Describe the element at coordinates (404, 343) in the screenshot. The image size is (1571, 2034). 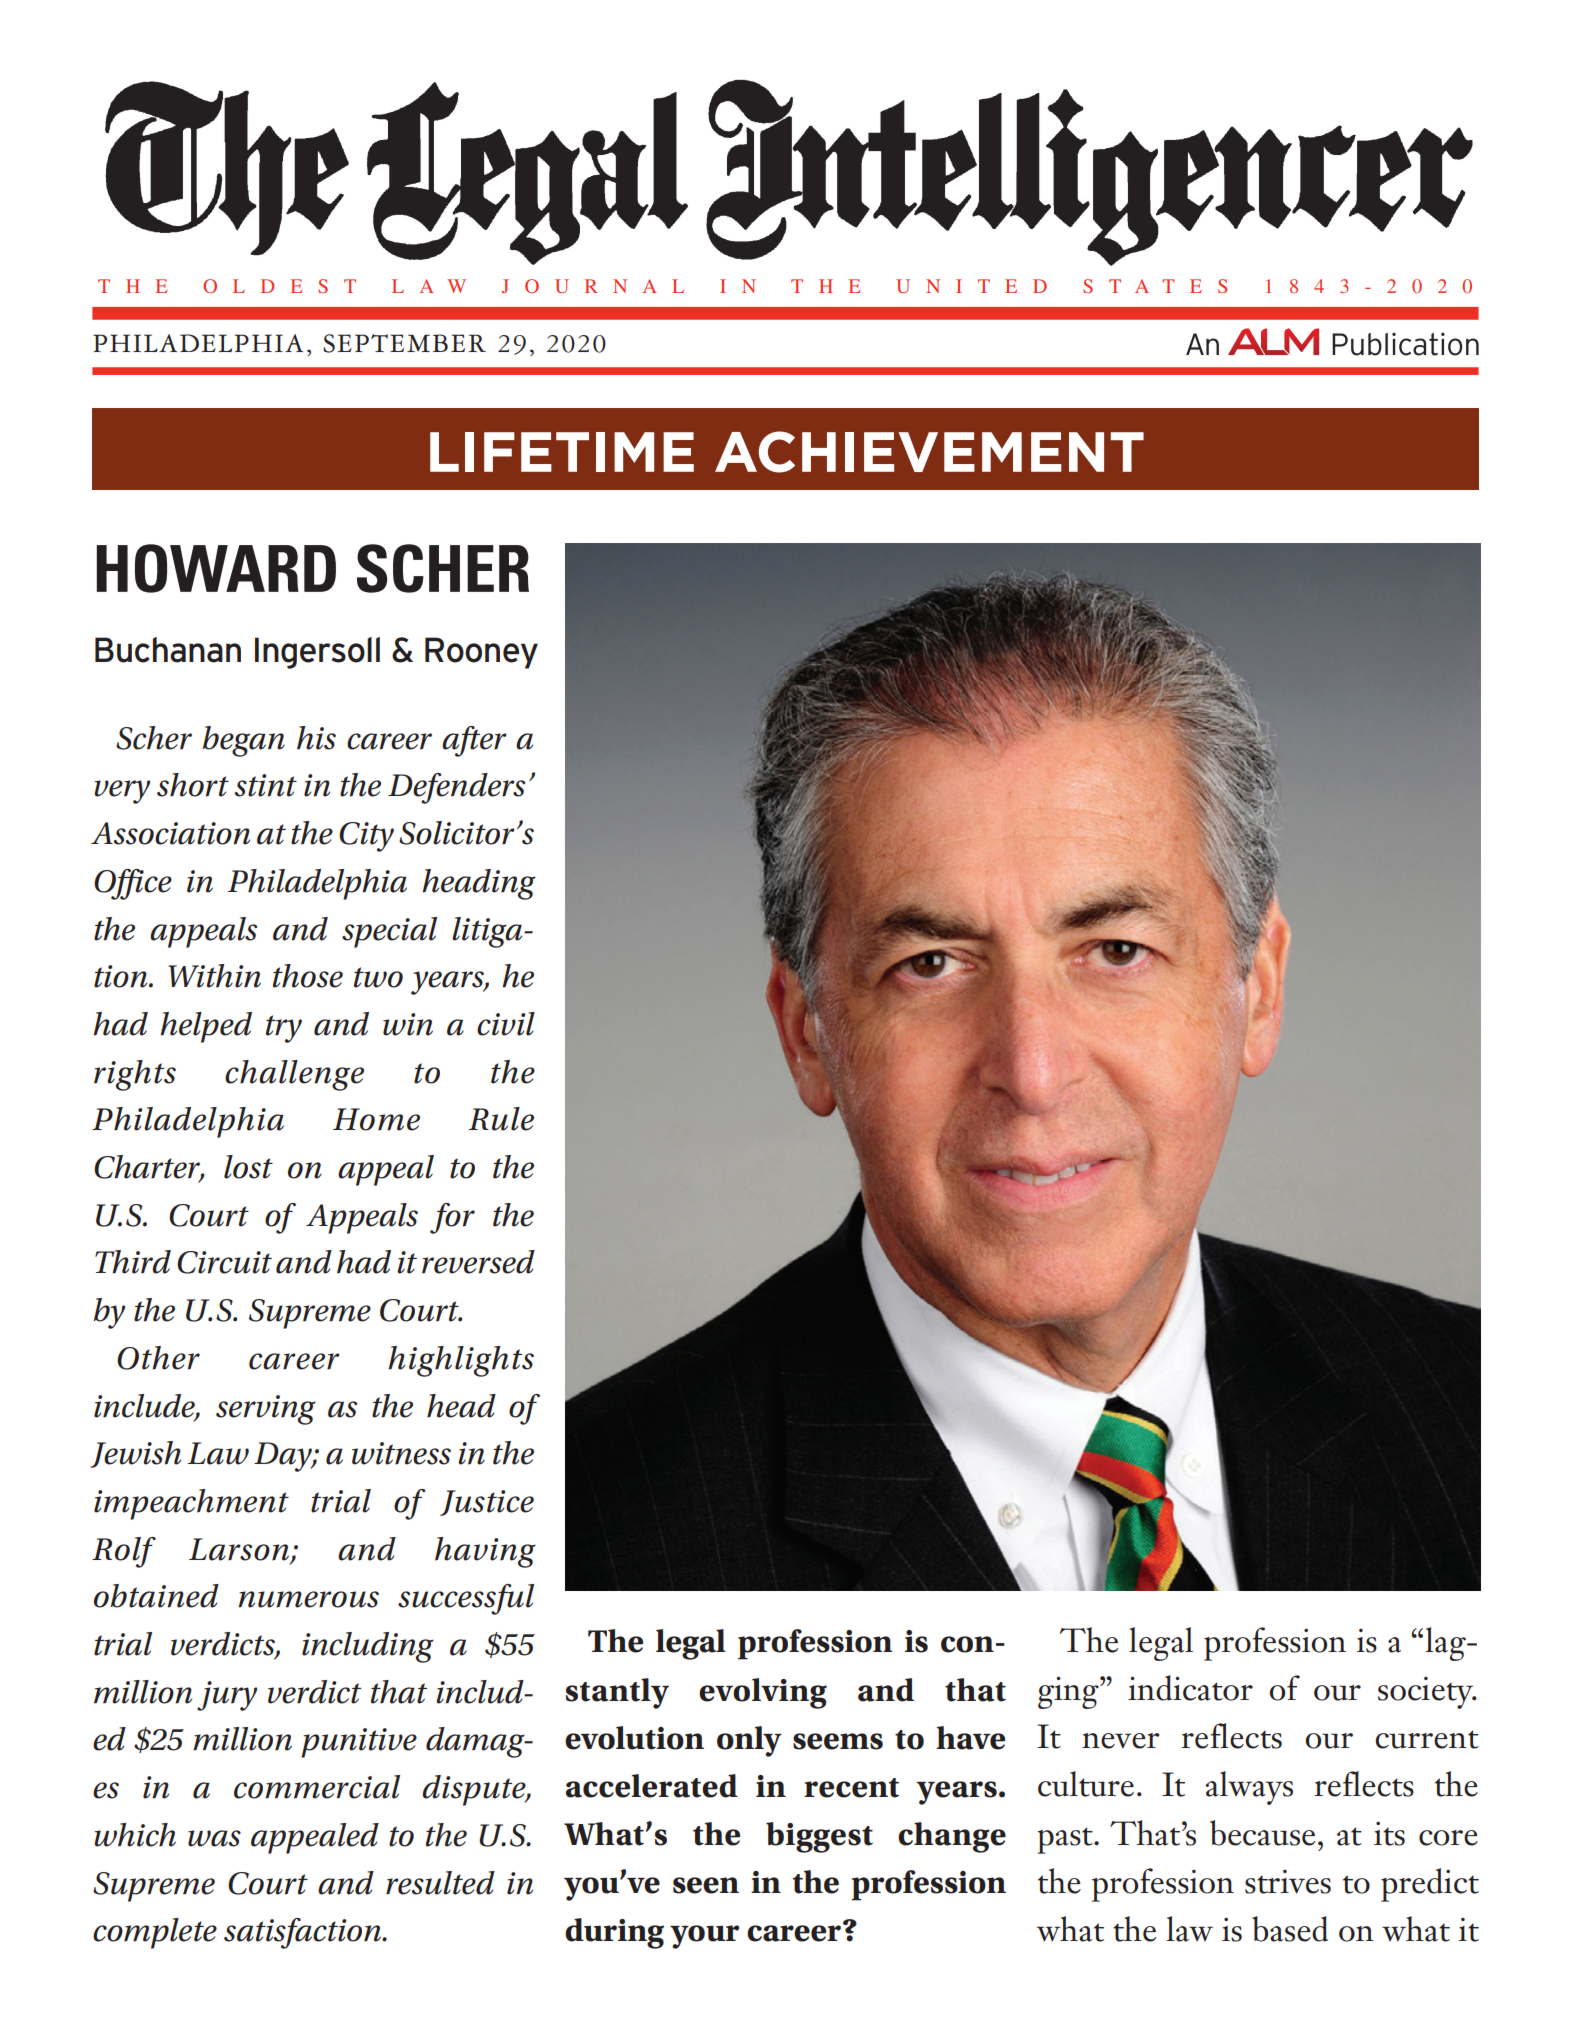
I see `September` at that location.
